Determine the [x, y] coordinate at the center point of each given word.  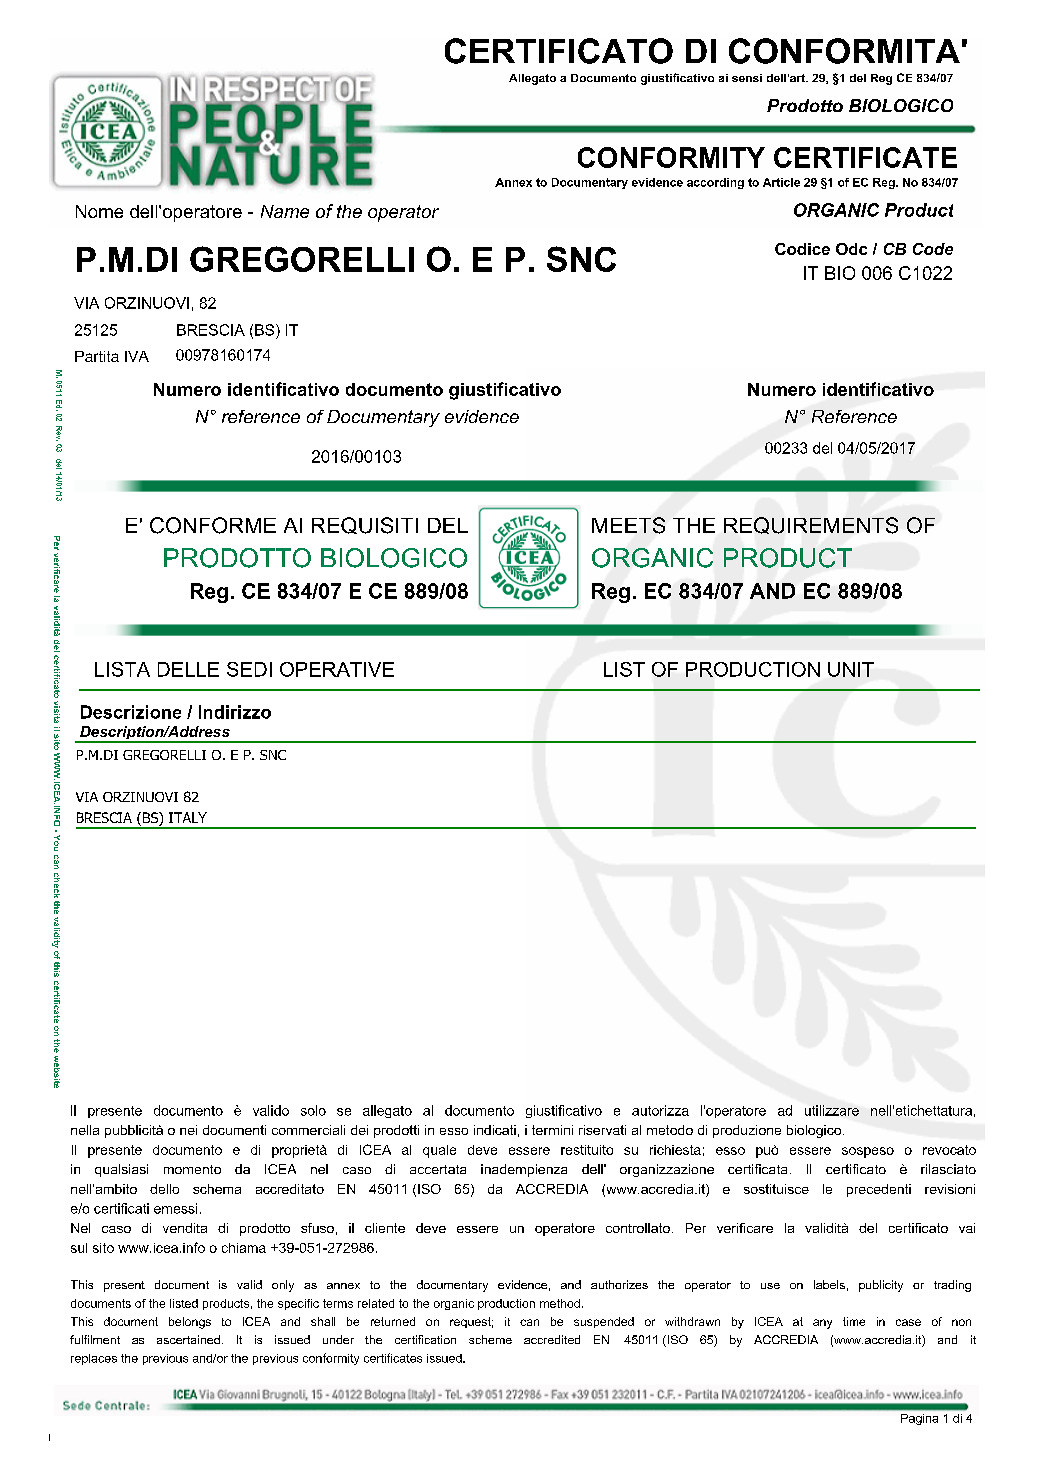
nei [188, 1130]
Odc [851, 249]
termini [552, 1130]
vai [967, 1228]
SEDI [249, 669]
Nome [99, 211]
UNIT [851, 669]
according [715, 183]
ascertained [188, 1339]
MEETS [628, 525]
